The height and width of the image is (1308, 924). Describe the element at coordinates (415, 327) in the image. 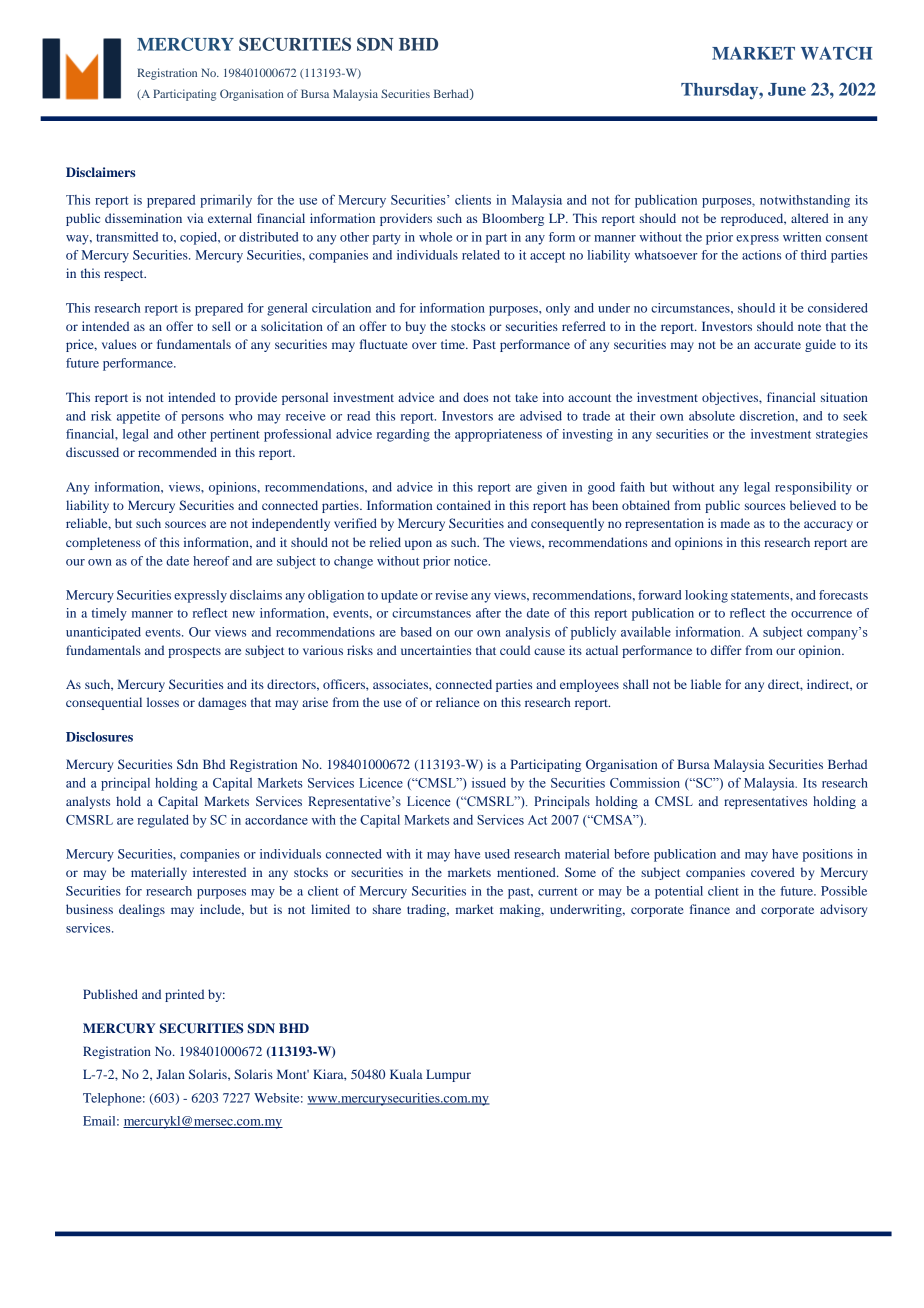

I see `buy` at that location.
